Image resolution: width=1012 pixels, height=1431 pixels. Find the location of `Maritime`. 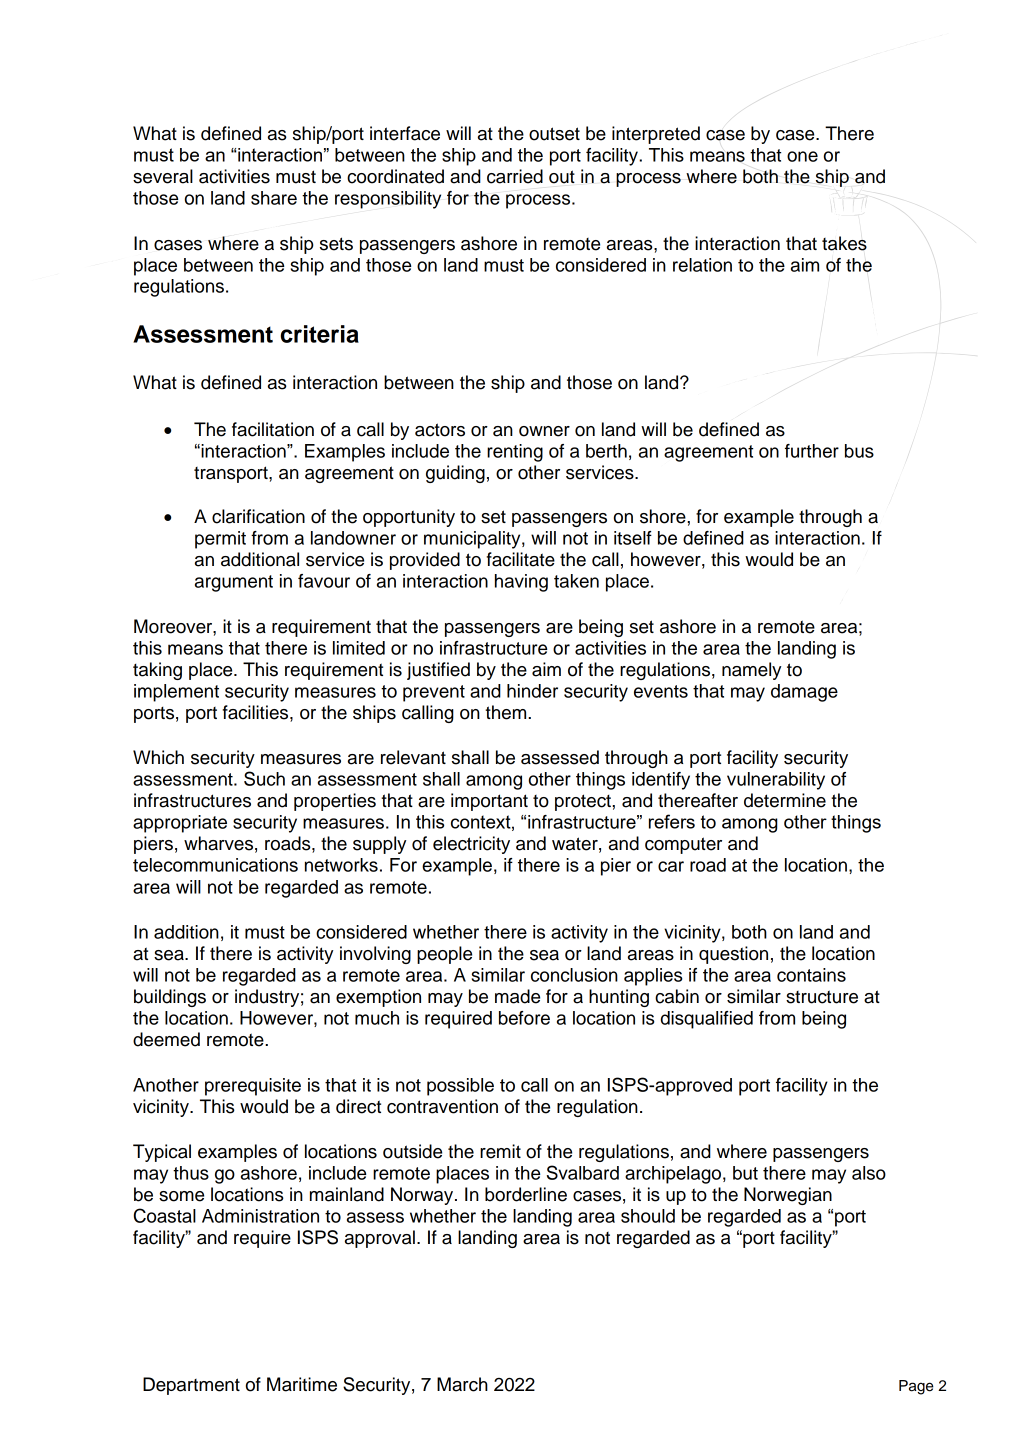

Maritime is located at coordinates (302, 1384).
